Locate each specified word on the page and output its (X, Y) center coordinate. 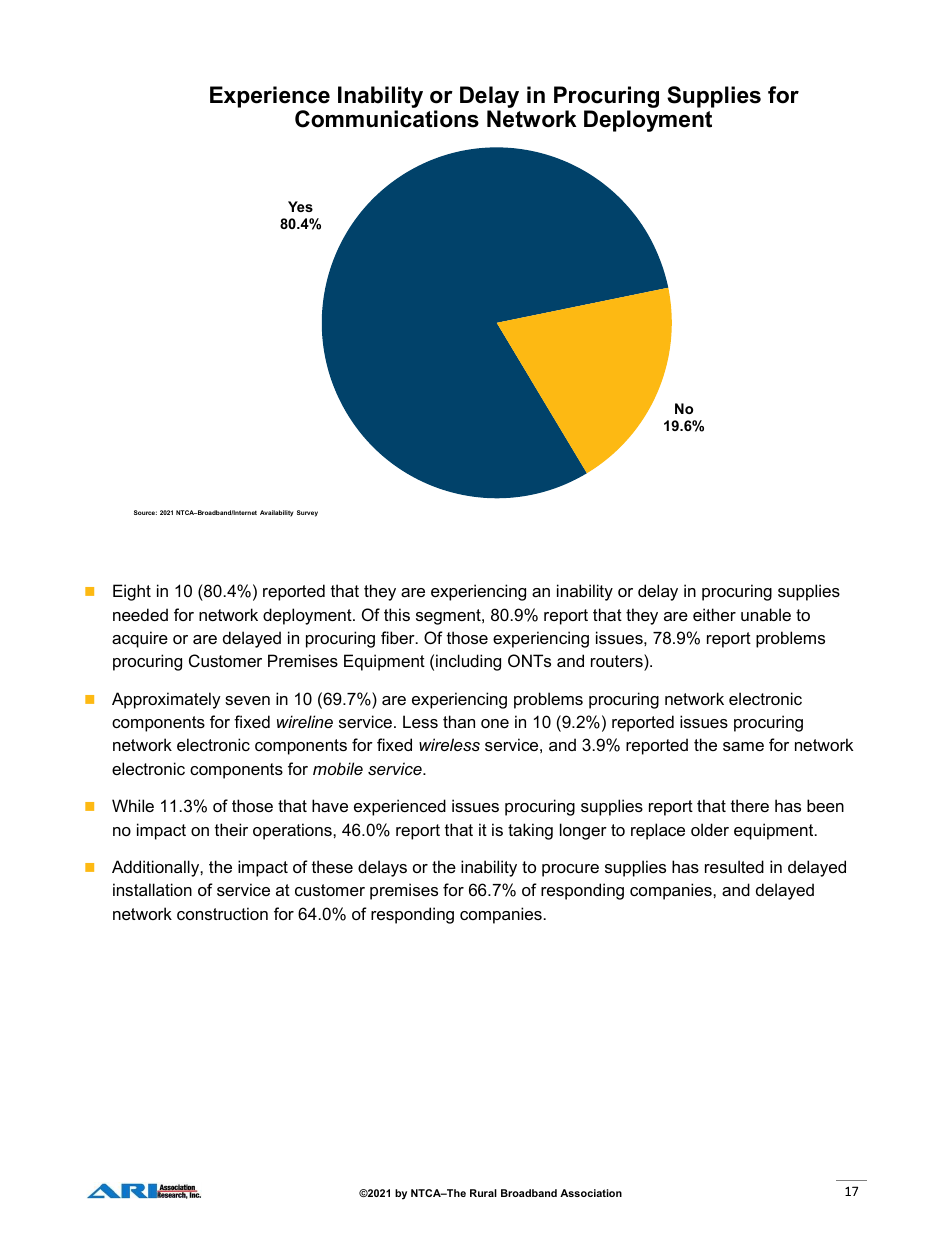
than (459, 721)
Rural (483, 1193)
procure (570, 870)
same (743, 746)
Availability (276, 513)
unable (766, 614)
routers (618, 662)
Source (145, 512)
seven (247, 700)
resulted (734, 866)
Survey (307, 513)
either (714, 614)
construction (222, 913)
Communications (387, 119)
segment (449, 617)
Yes (300, 206)
